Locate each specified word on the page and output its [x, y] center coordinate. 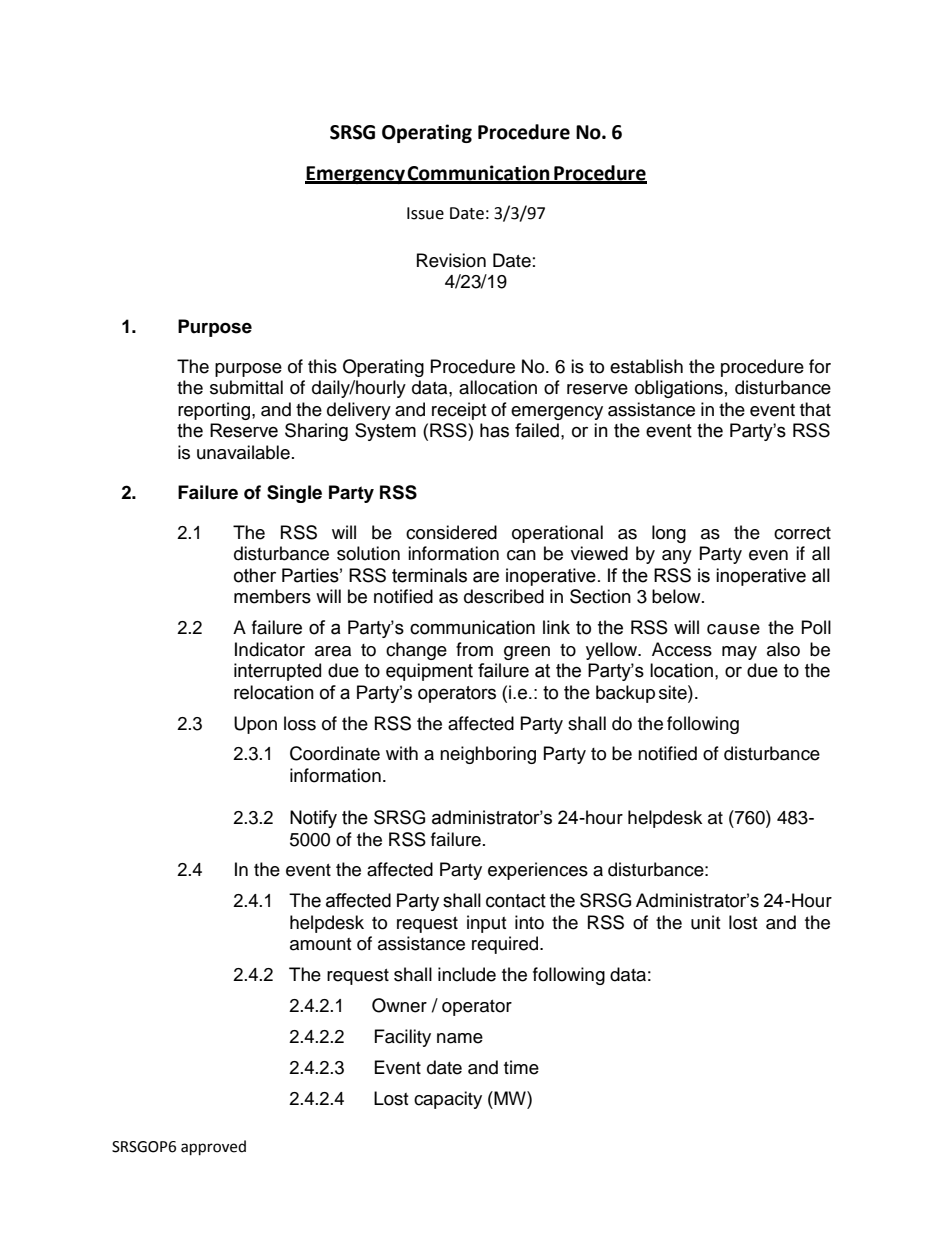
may [739, 653]
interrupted [277, 672]
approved [213, 1148]
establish [646, 366]
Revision [451, 260]
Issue [425, 213]
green [527, 653]
